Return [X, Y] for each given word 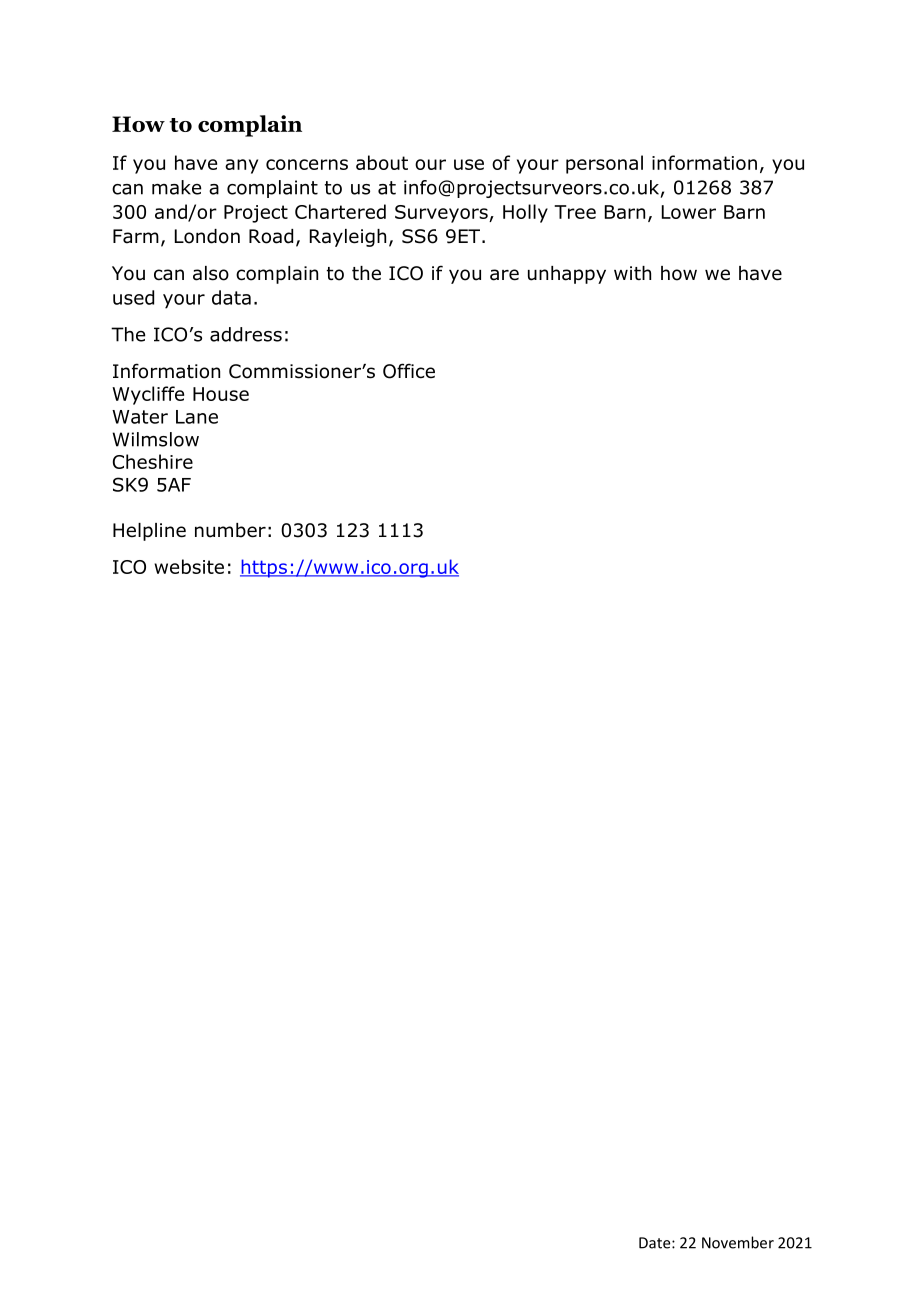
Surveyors [442, 214]
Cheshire [153, 461]
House [221, 394]
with [632, 273]
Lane [197, 417]
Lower [689, 212]
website [189, 566]
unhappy [567, 275]
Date [656, 1243]
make [176, 187]
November [738, 1242]
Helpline [149, 532]
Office [409, 371]
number [230, 530]
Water [140, 417]
